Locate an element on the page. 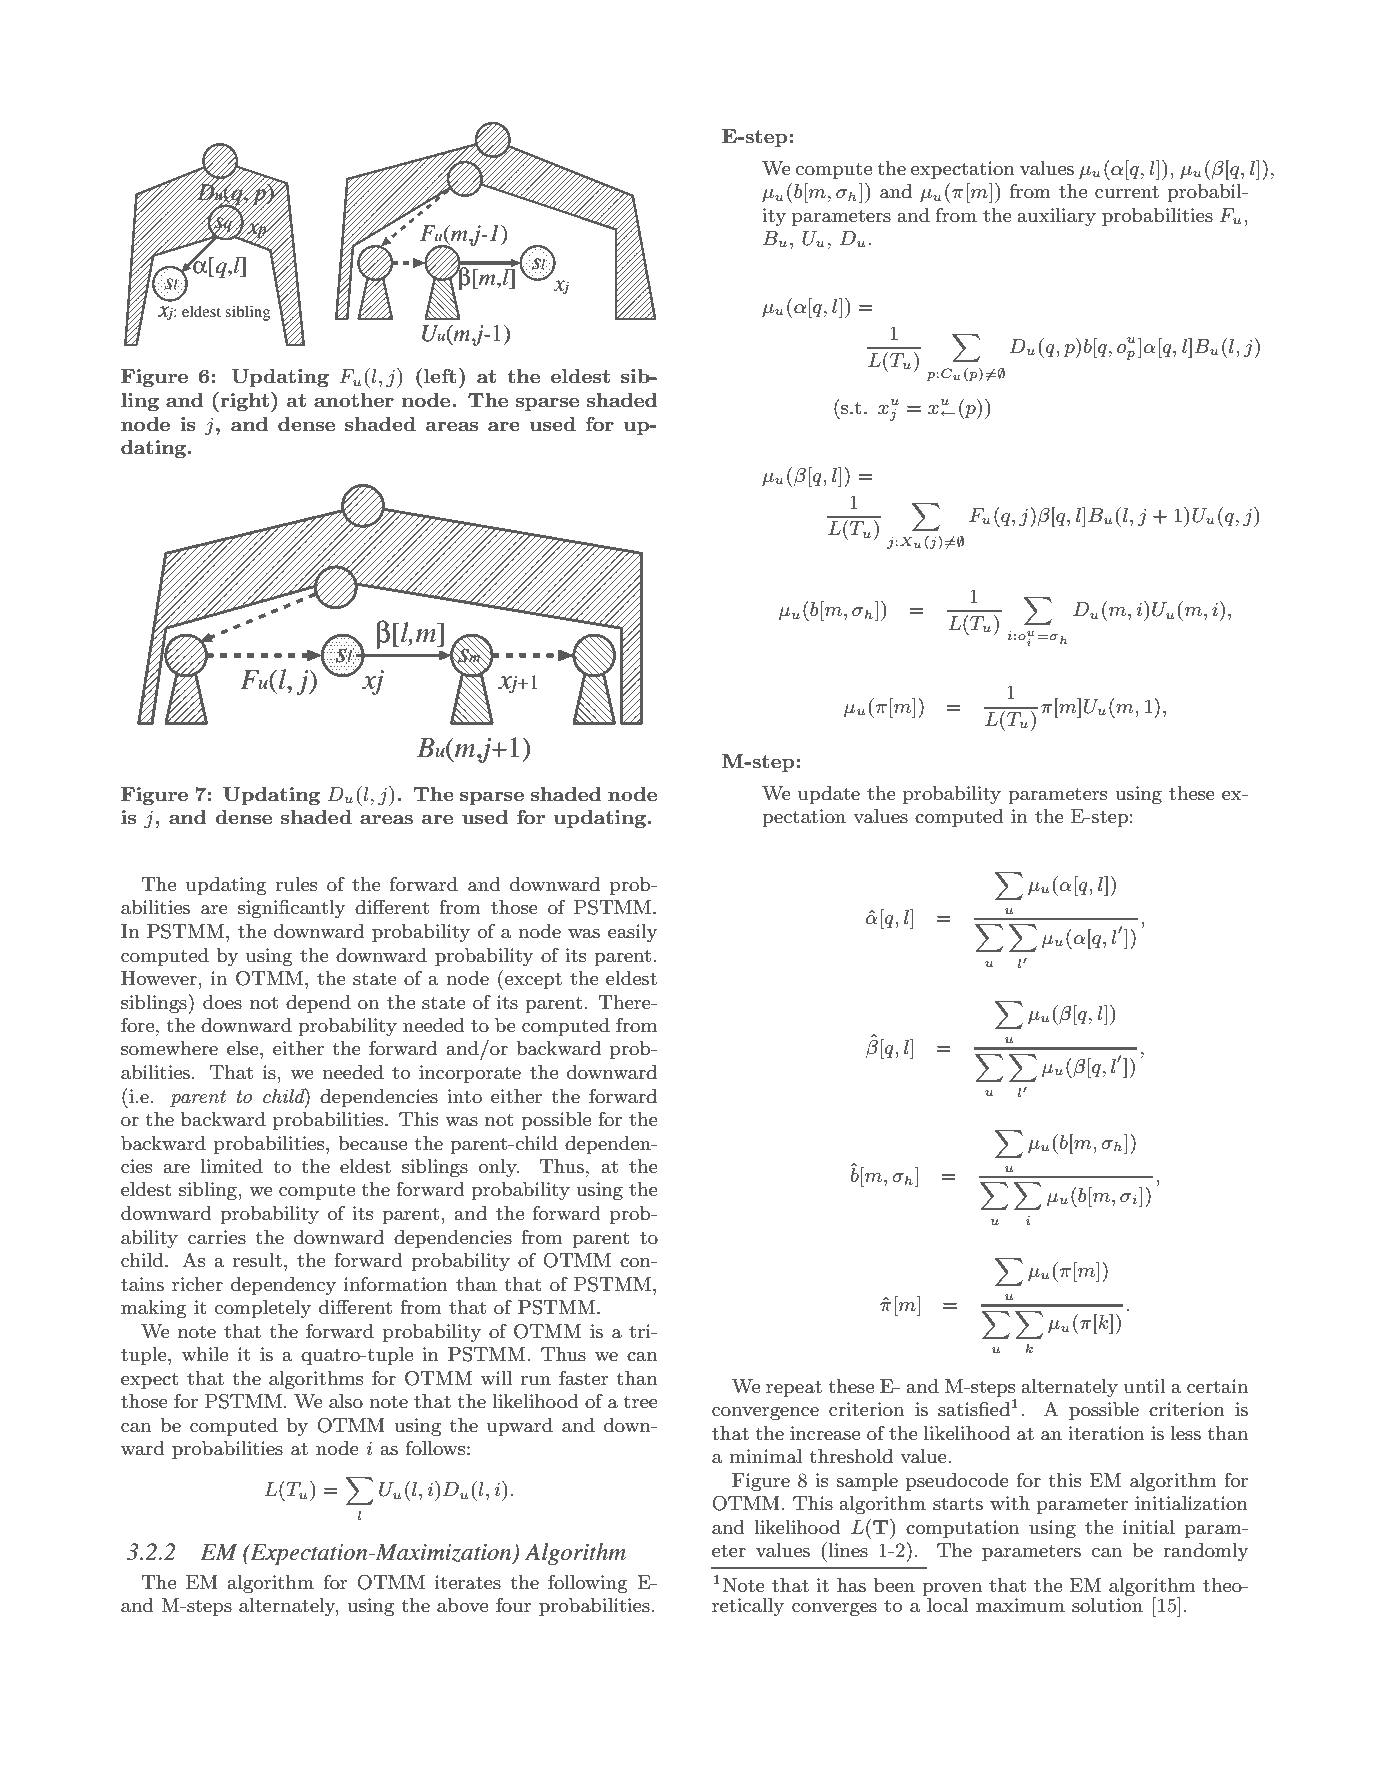 The image size is (1375, 1780). left is located at coordinates (440, 376).
